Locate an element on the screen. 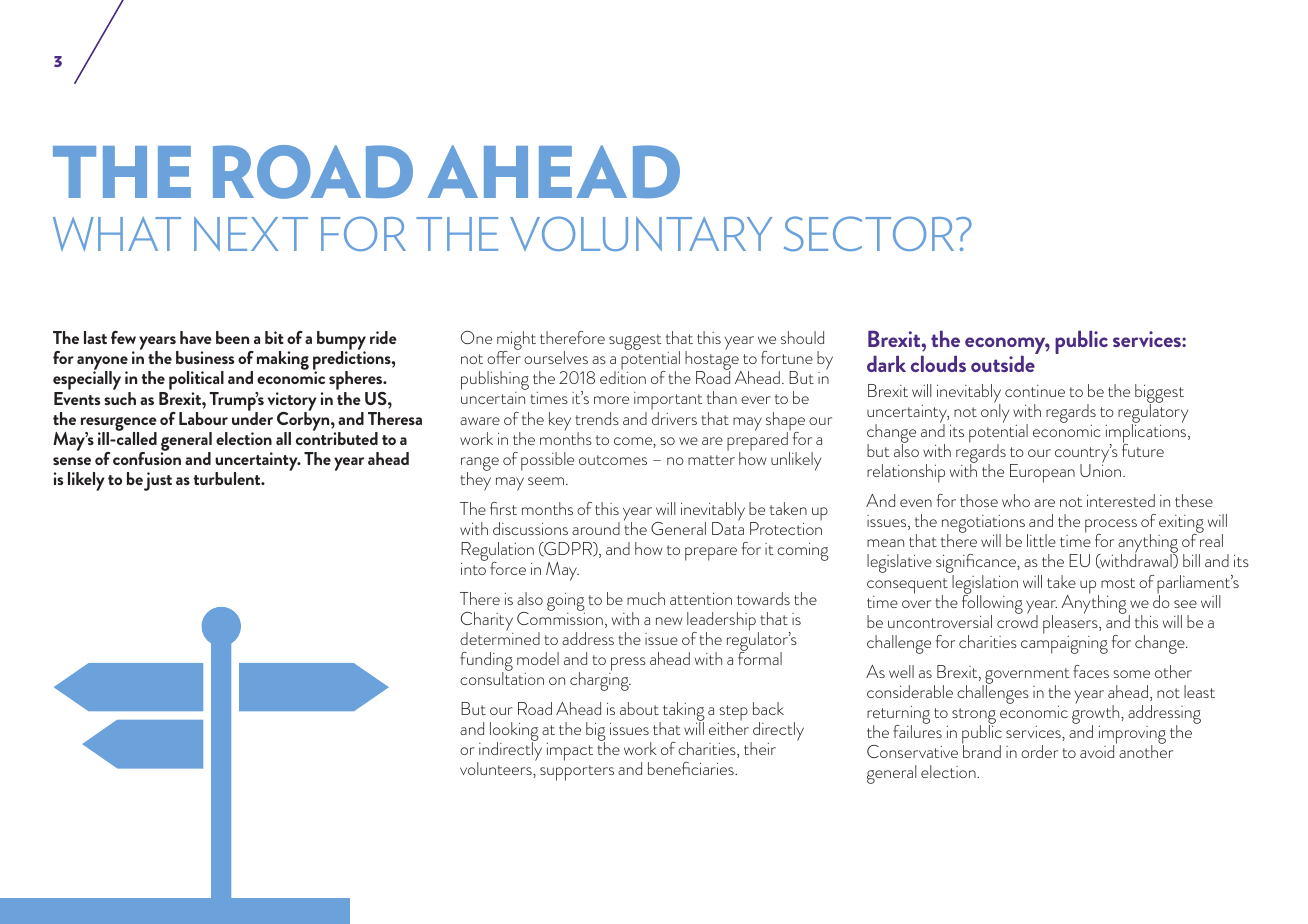 The image size is (1308, 924). outside is located at coordinates (1003, 363).
